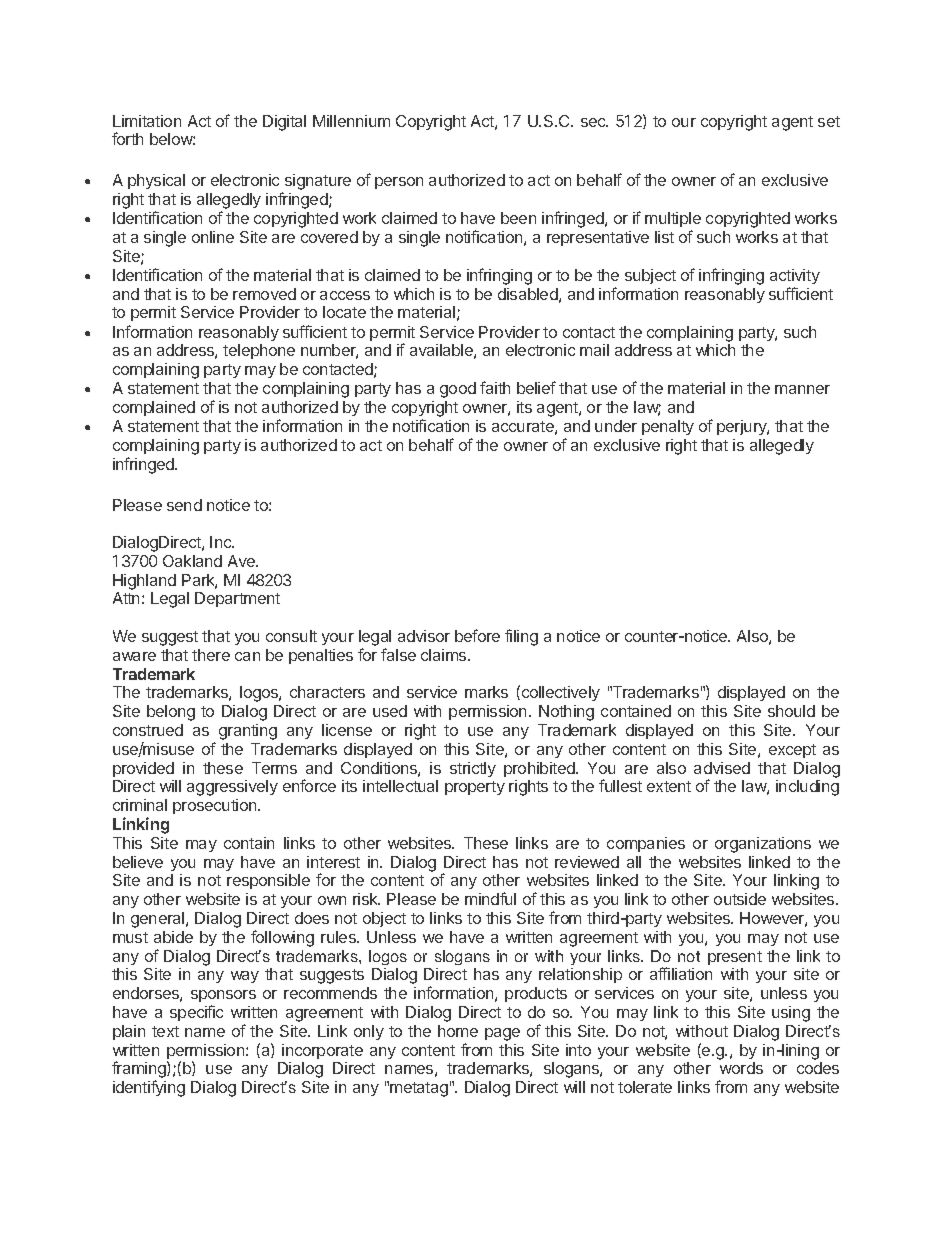 The image size is (952, 1233). Describe the element at coordinates (232, 788) in the screenshot. I see `aggressively` at that location.
